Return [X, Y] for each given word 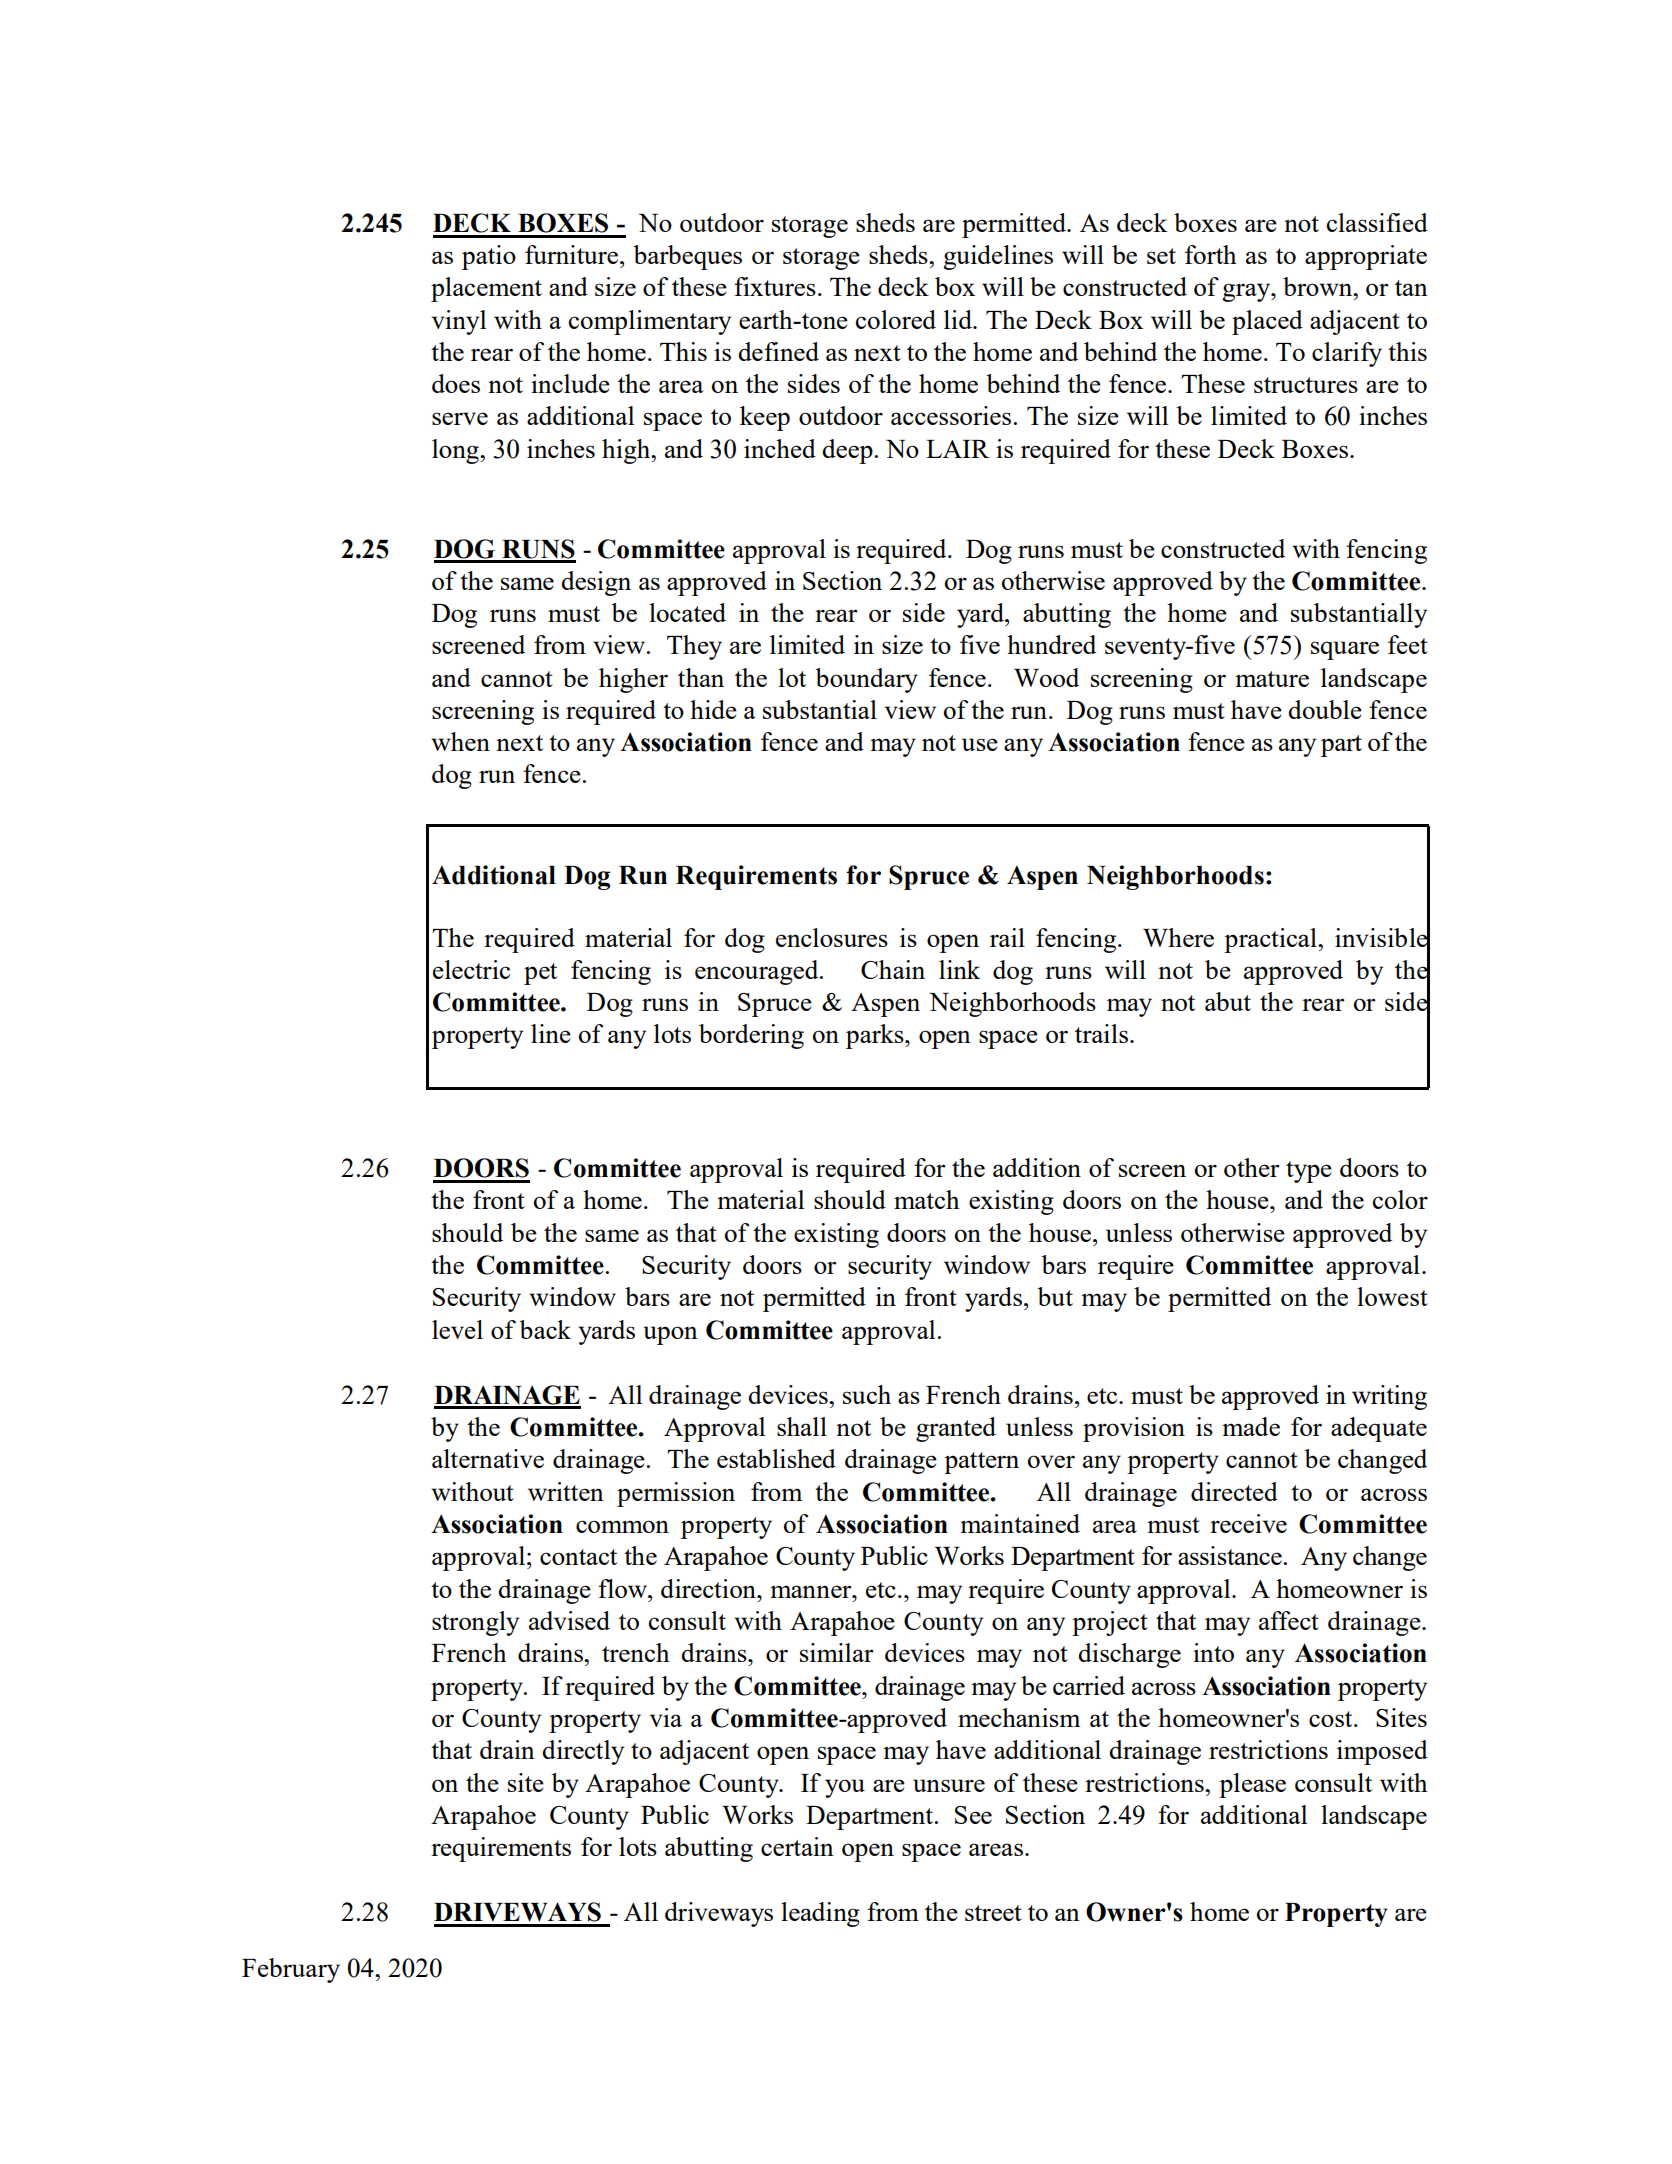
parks [876, 1036]
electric [471, 969]
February [291, 1970]
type [1309, 1172]
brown [1319, 286]
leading [820, 1914]
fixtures [775, 286]
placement [486, 289]
